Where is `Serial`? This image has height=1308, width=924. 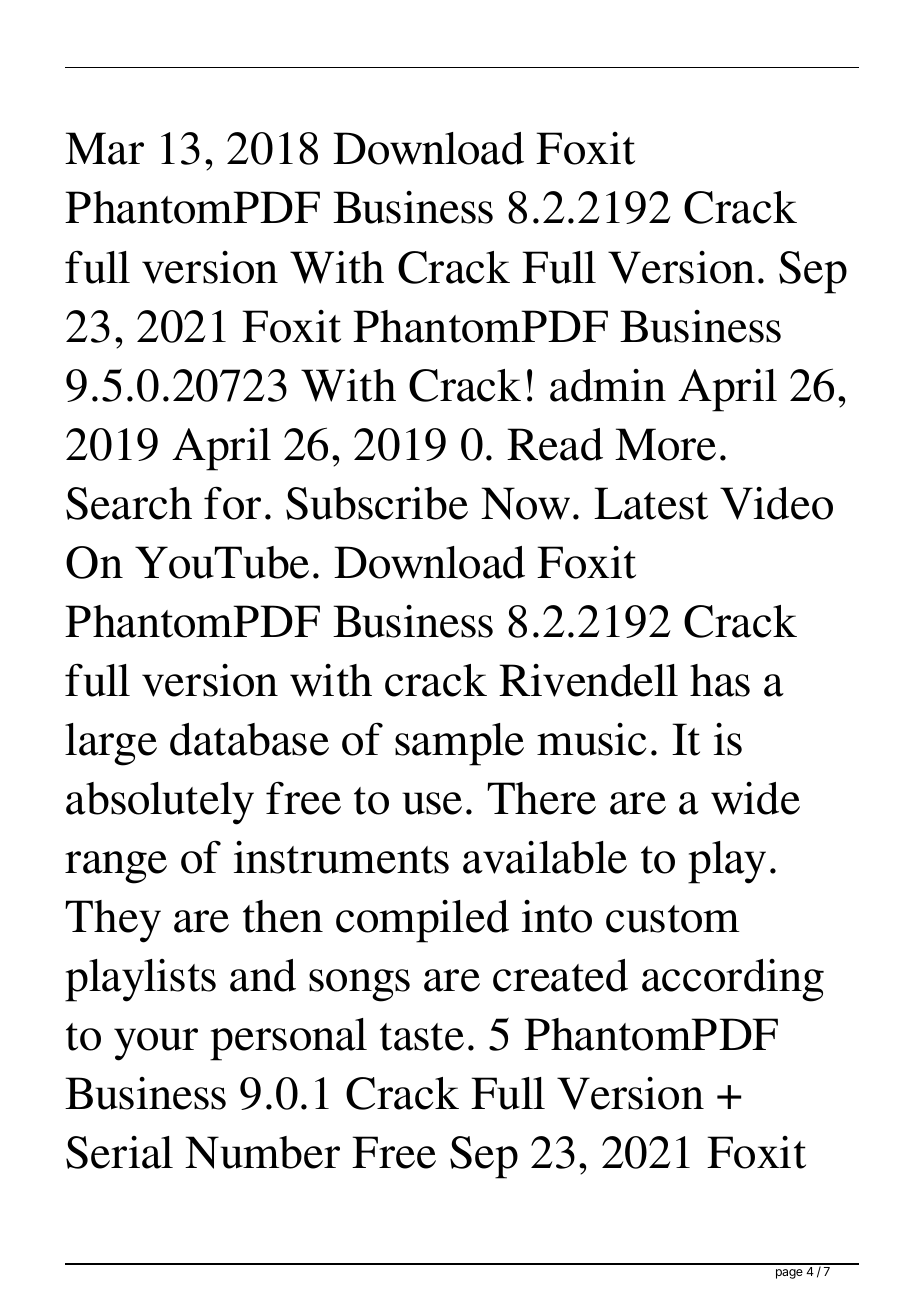
Serial is located at coordinates (119, 1152).
